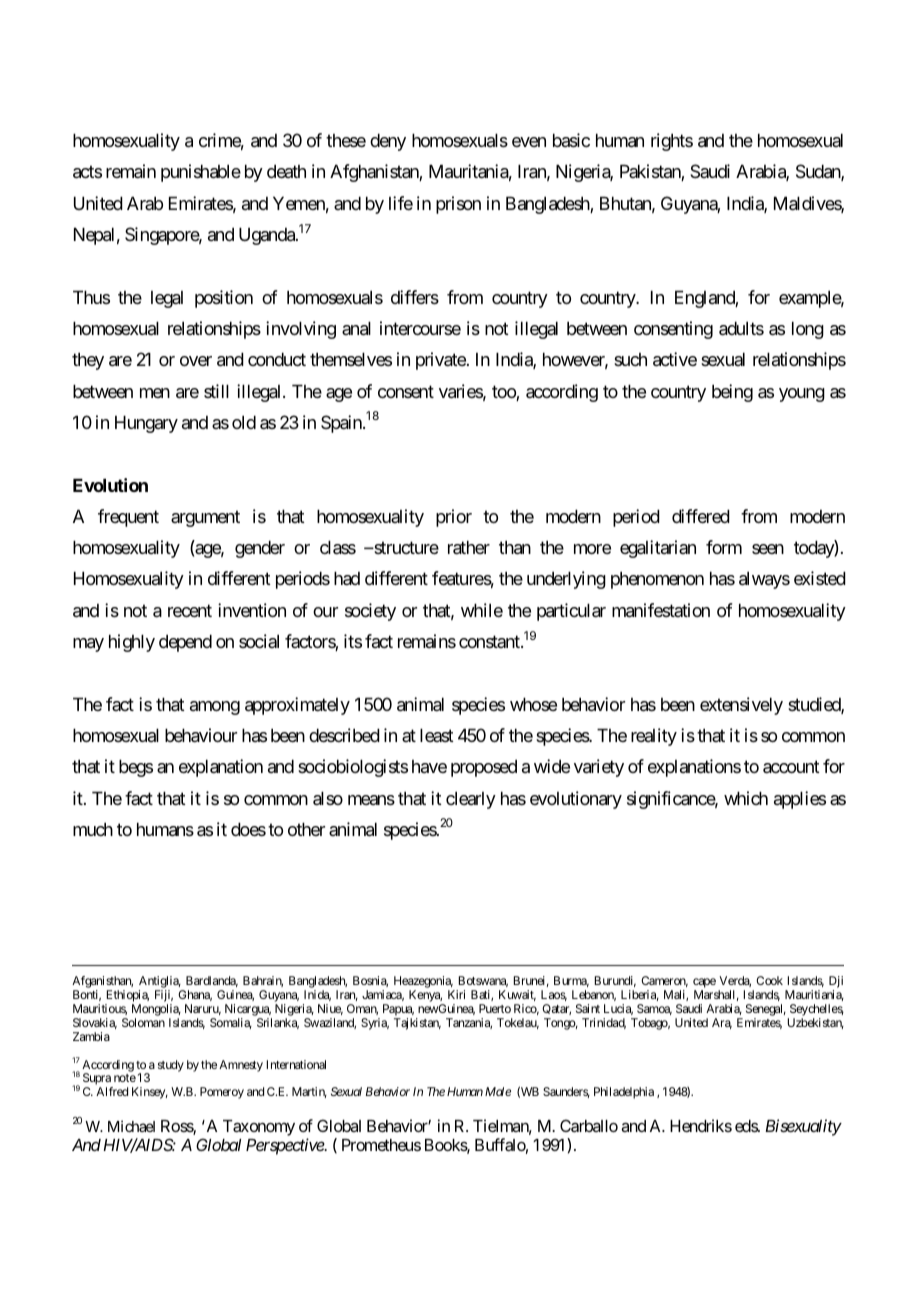 This document has height=1308, width=924. Describe the element at coordinates (498, 1091) in the document. I see `Male` at that location.
